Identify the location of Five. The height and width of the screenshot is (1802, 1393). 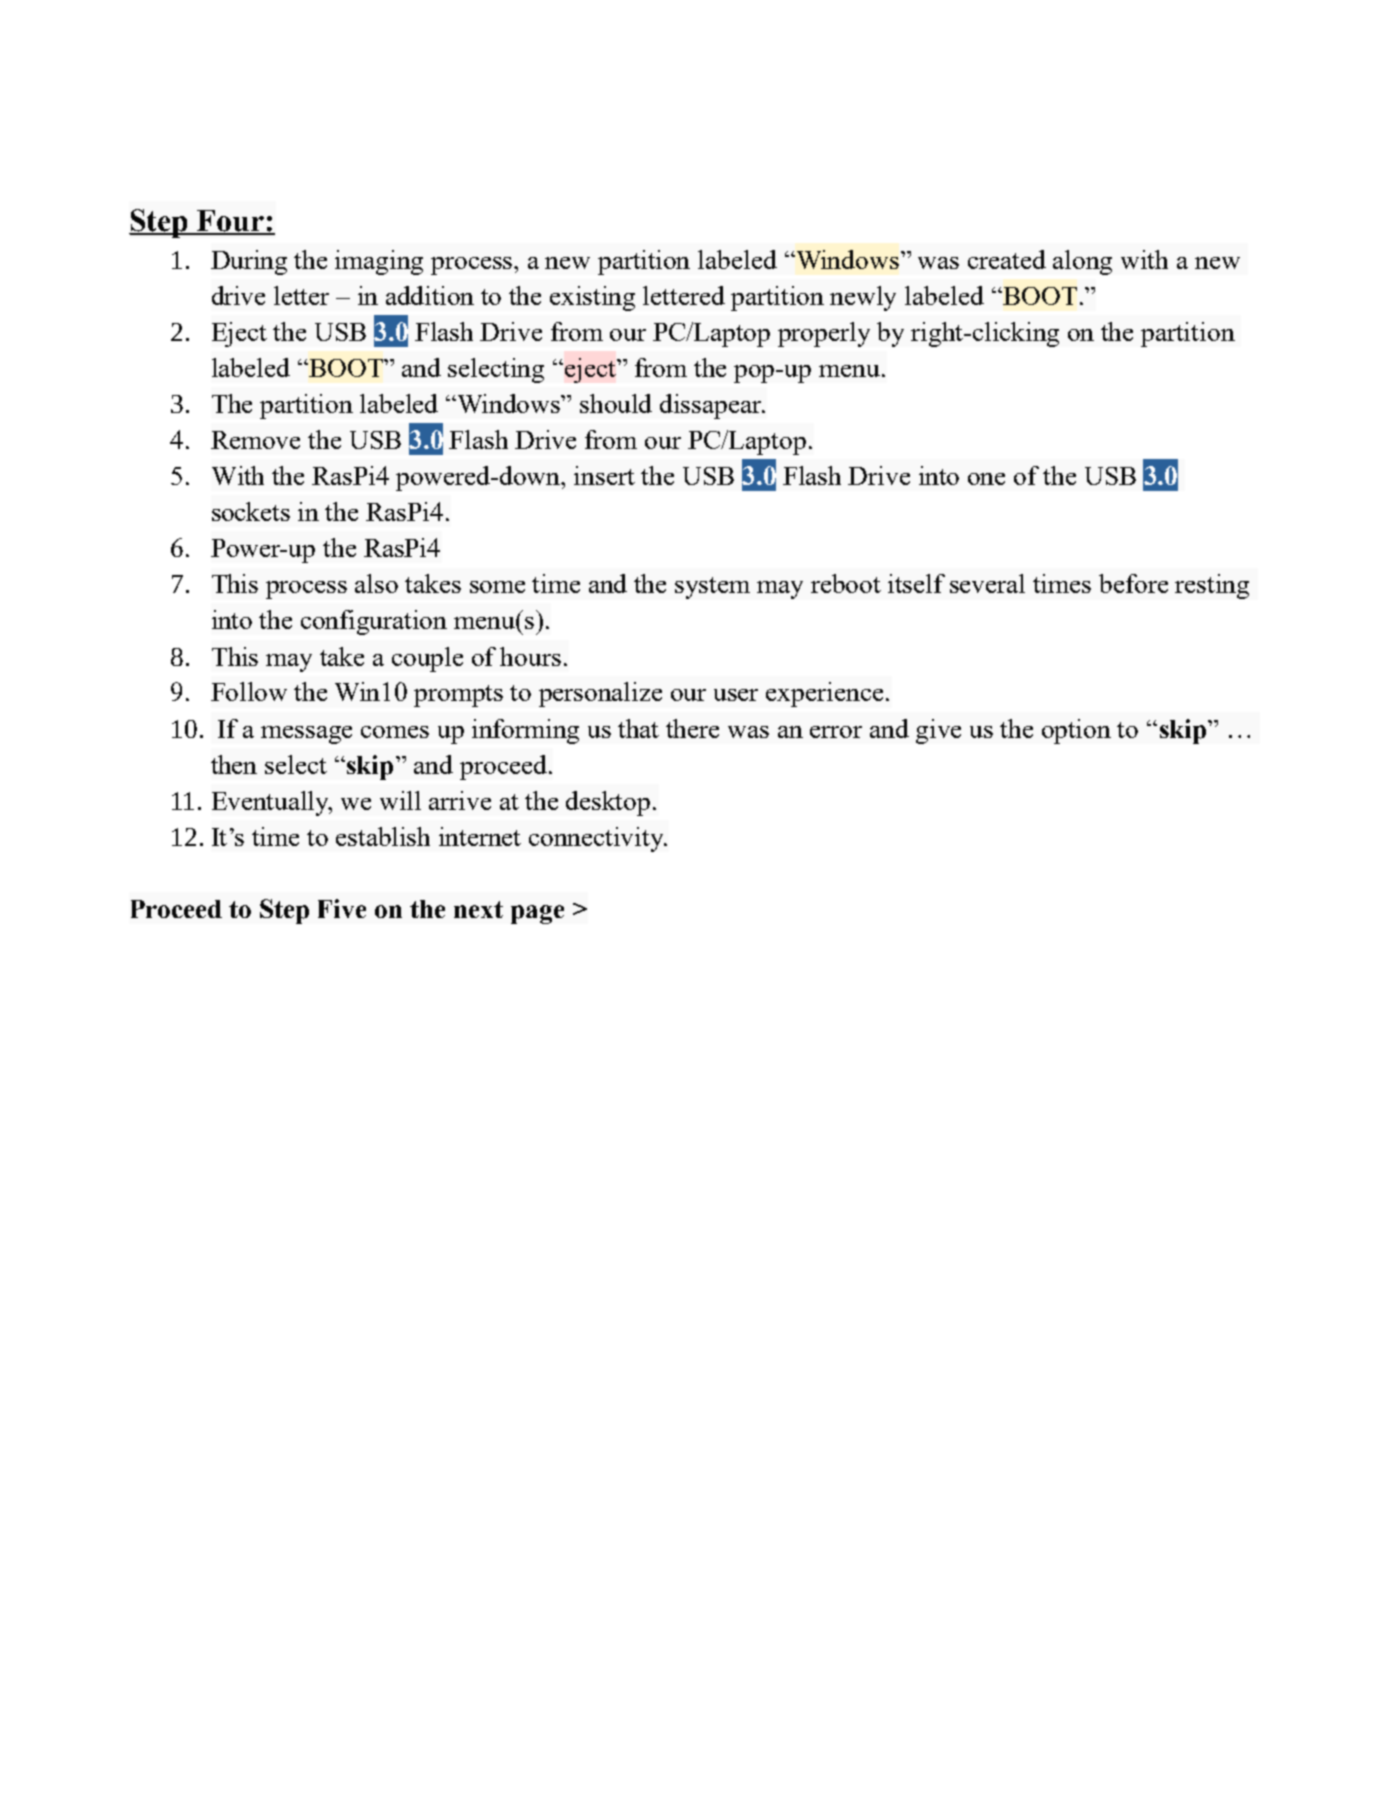
(342, 908).
